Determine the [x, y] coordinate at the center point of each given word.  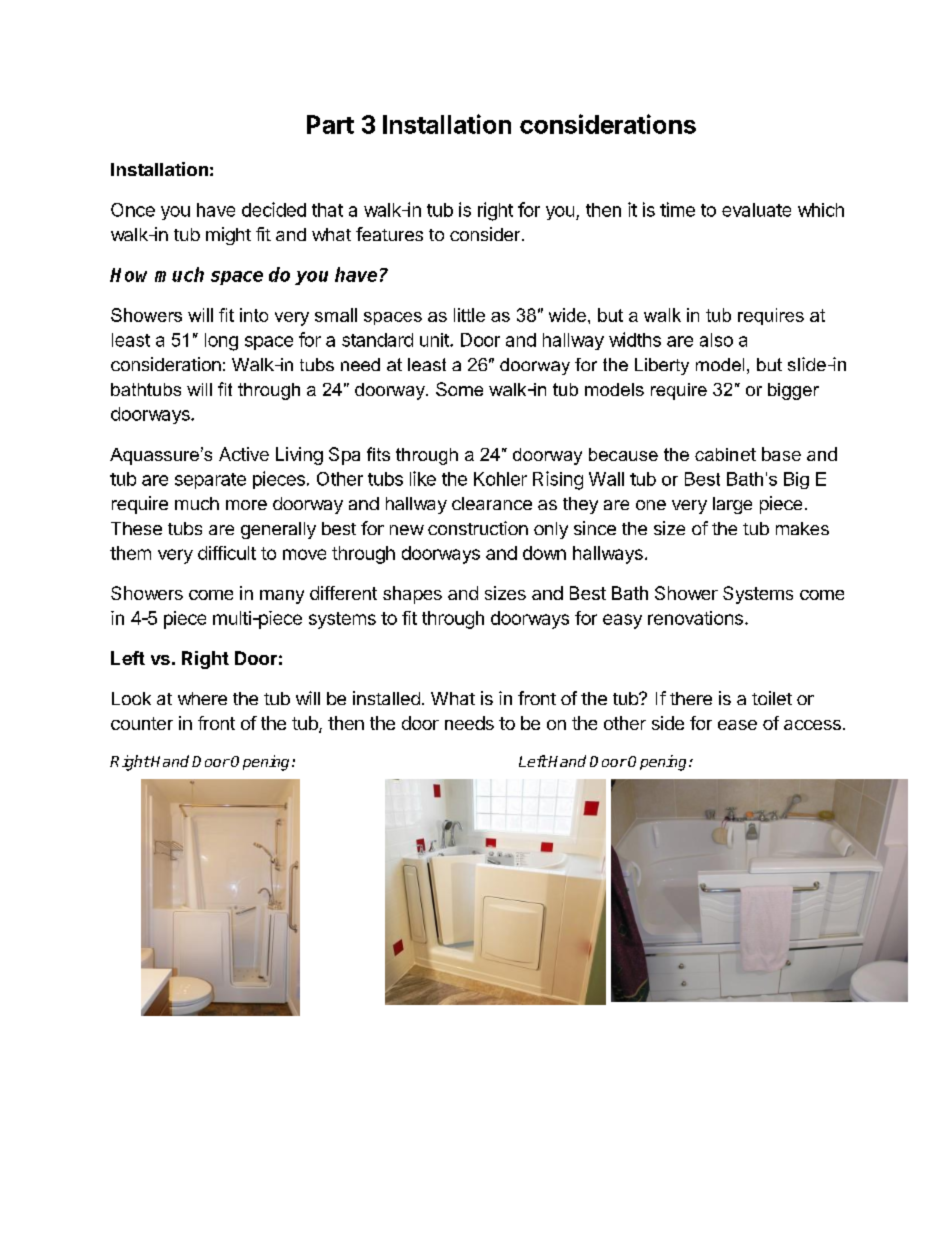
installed [386, 698]
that [327, 210]
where [202, 698]
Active [244, 454]
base [781, 454]
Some [459, 389]
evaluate [756, 210]
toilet [772, 698]
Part [330, 124]
